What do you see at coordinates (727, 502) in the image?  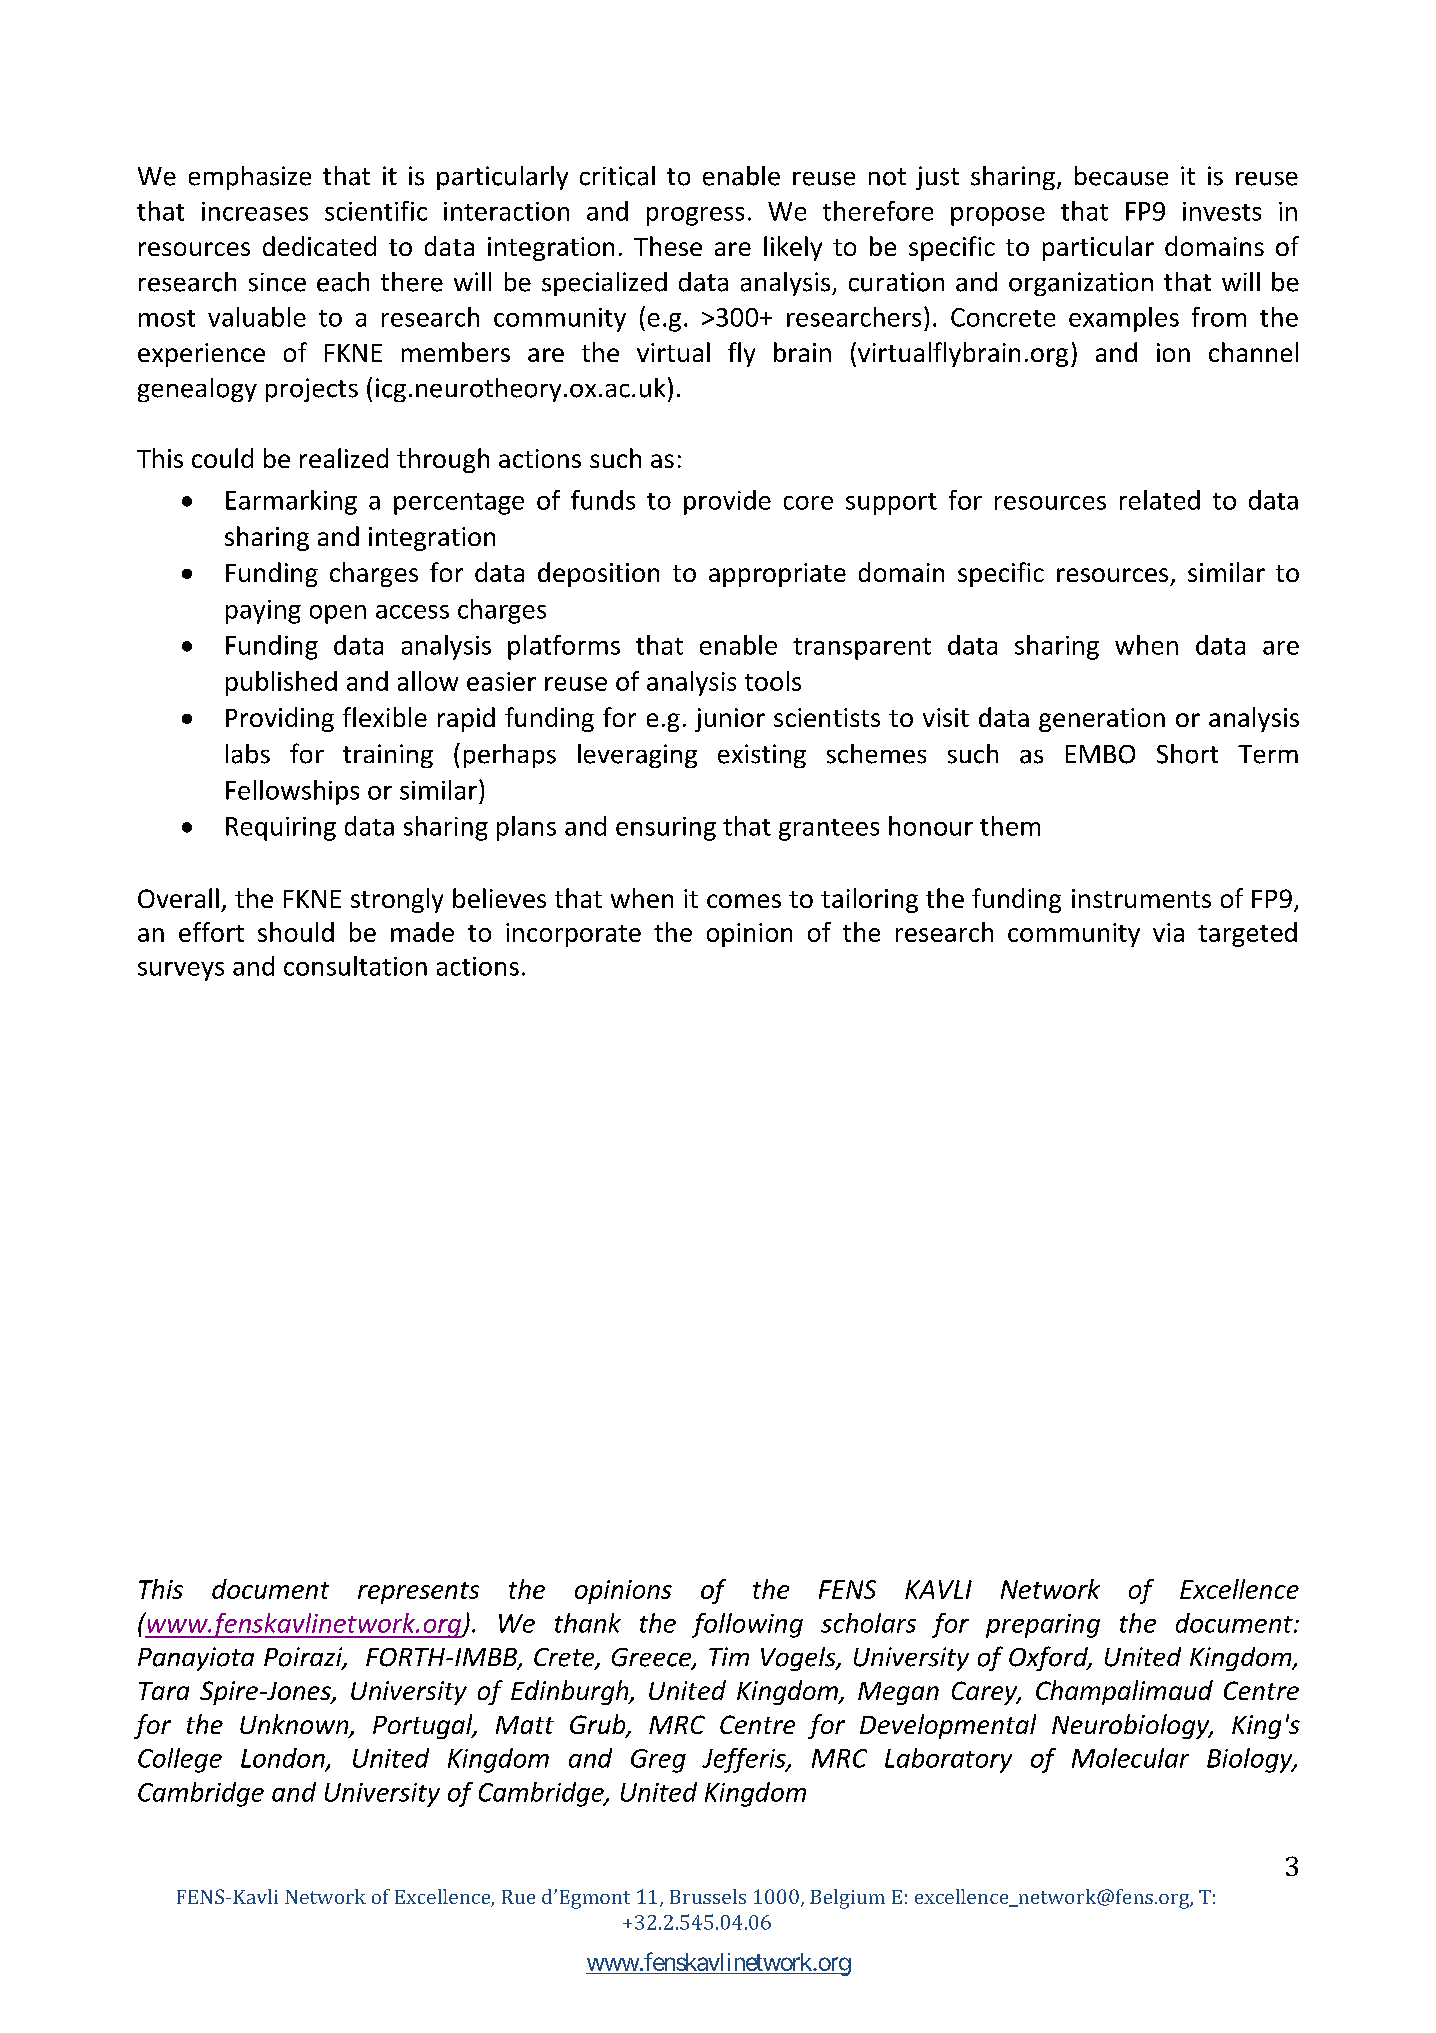 I see `provide` at bounding box center [727, 502].
